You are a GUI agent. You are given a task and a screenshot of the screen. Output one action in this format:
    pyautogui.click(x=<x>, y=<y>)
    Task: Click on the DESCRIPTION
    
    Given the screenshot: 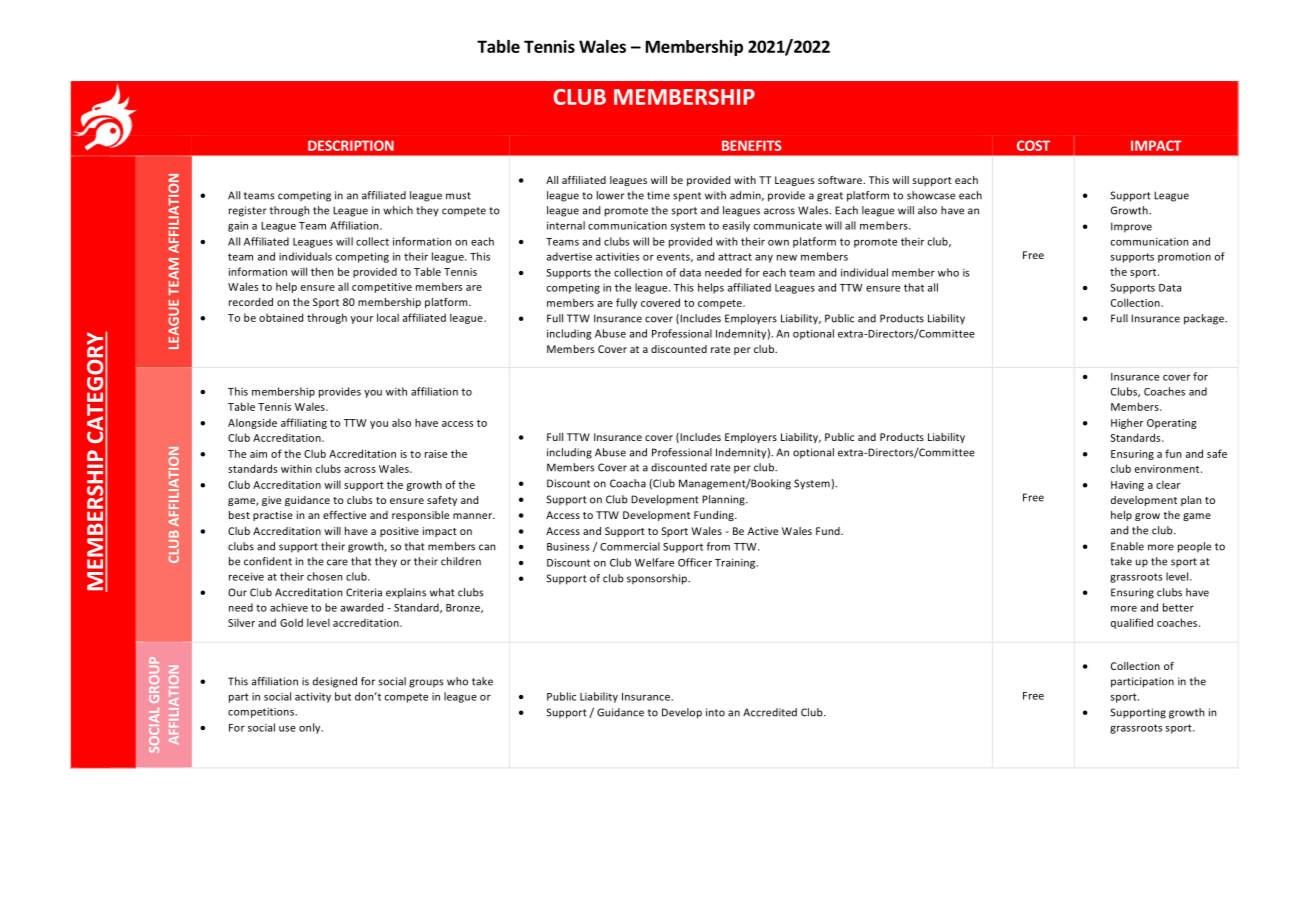 What is the action you would take?
    pyautogui.click(x=351, y=145)
